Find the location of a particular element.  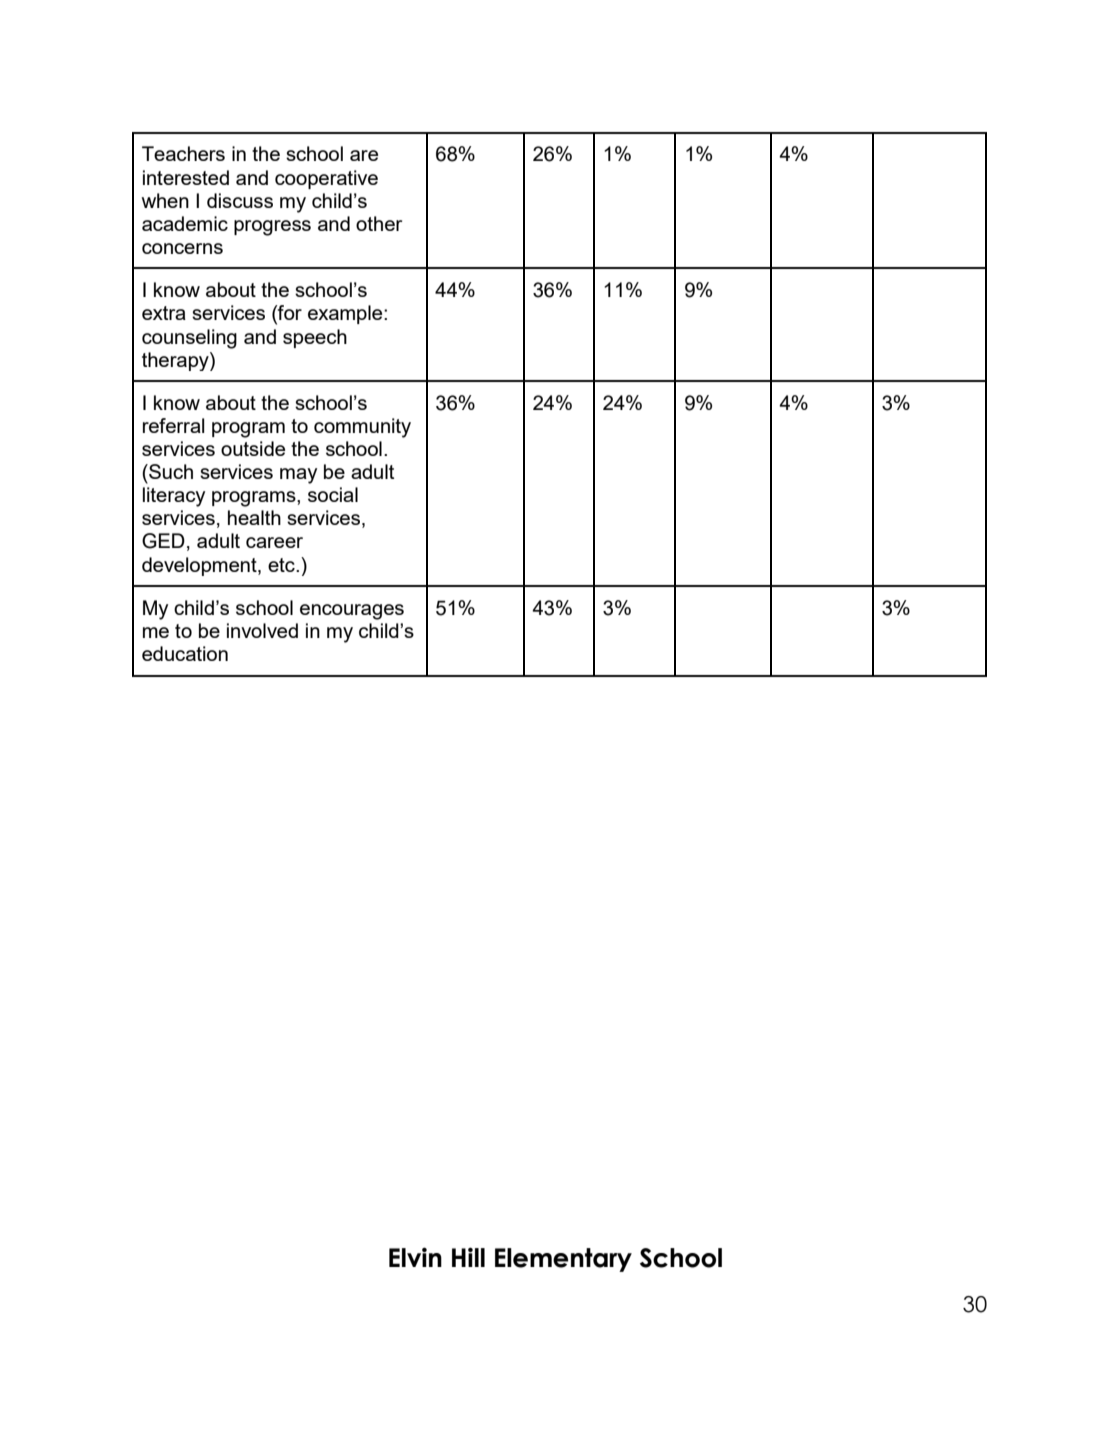

interested is located at coordinates (186, 177).
